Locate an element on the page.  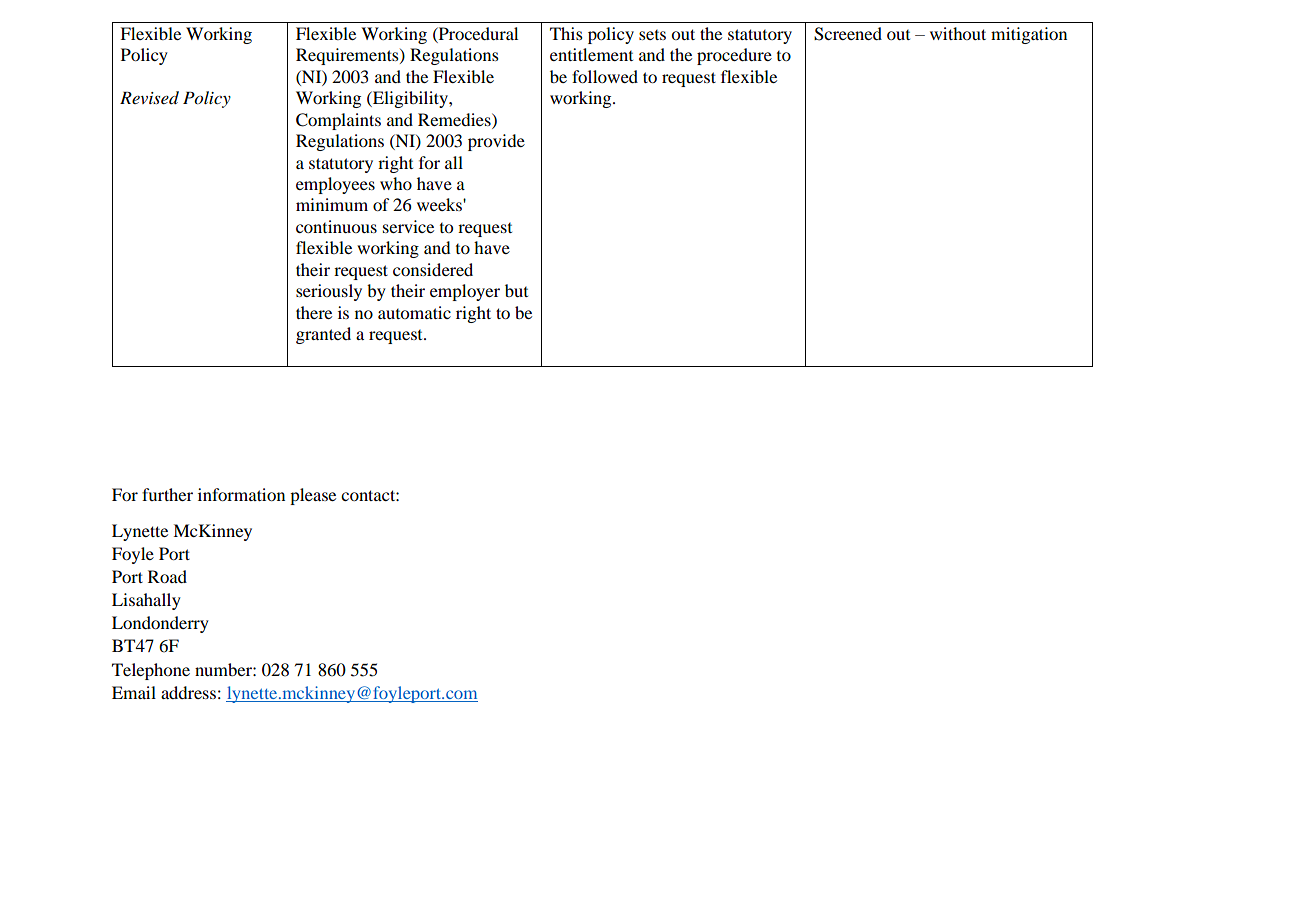
please is located at coordinates (313, 496).
